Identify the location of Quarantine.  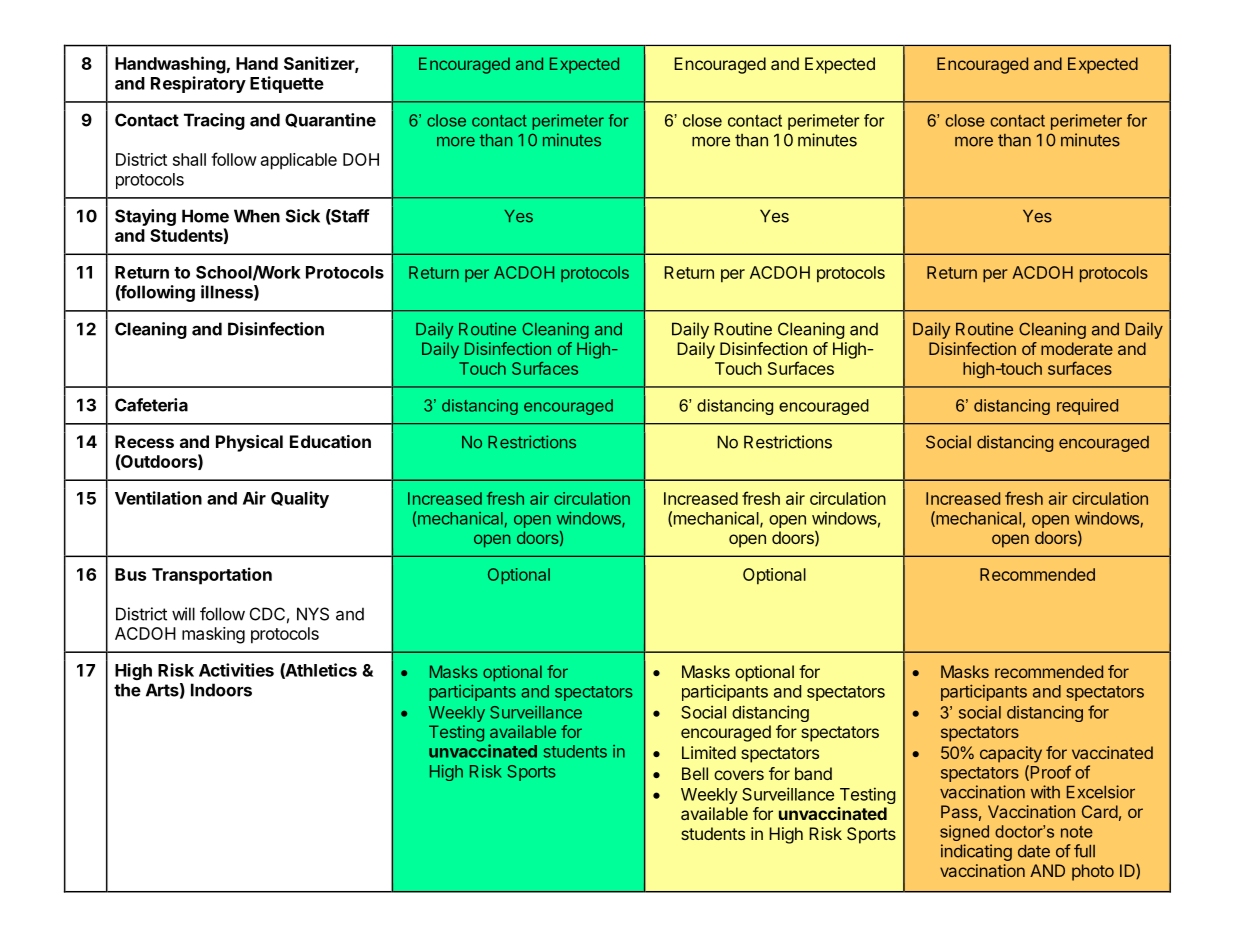
(330, 120).
